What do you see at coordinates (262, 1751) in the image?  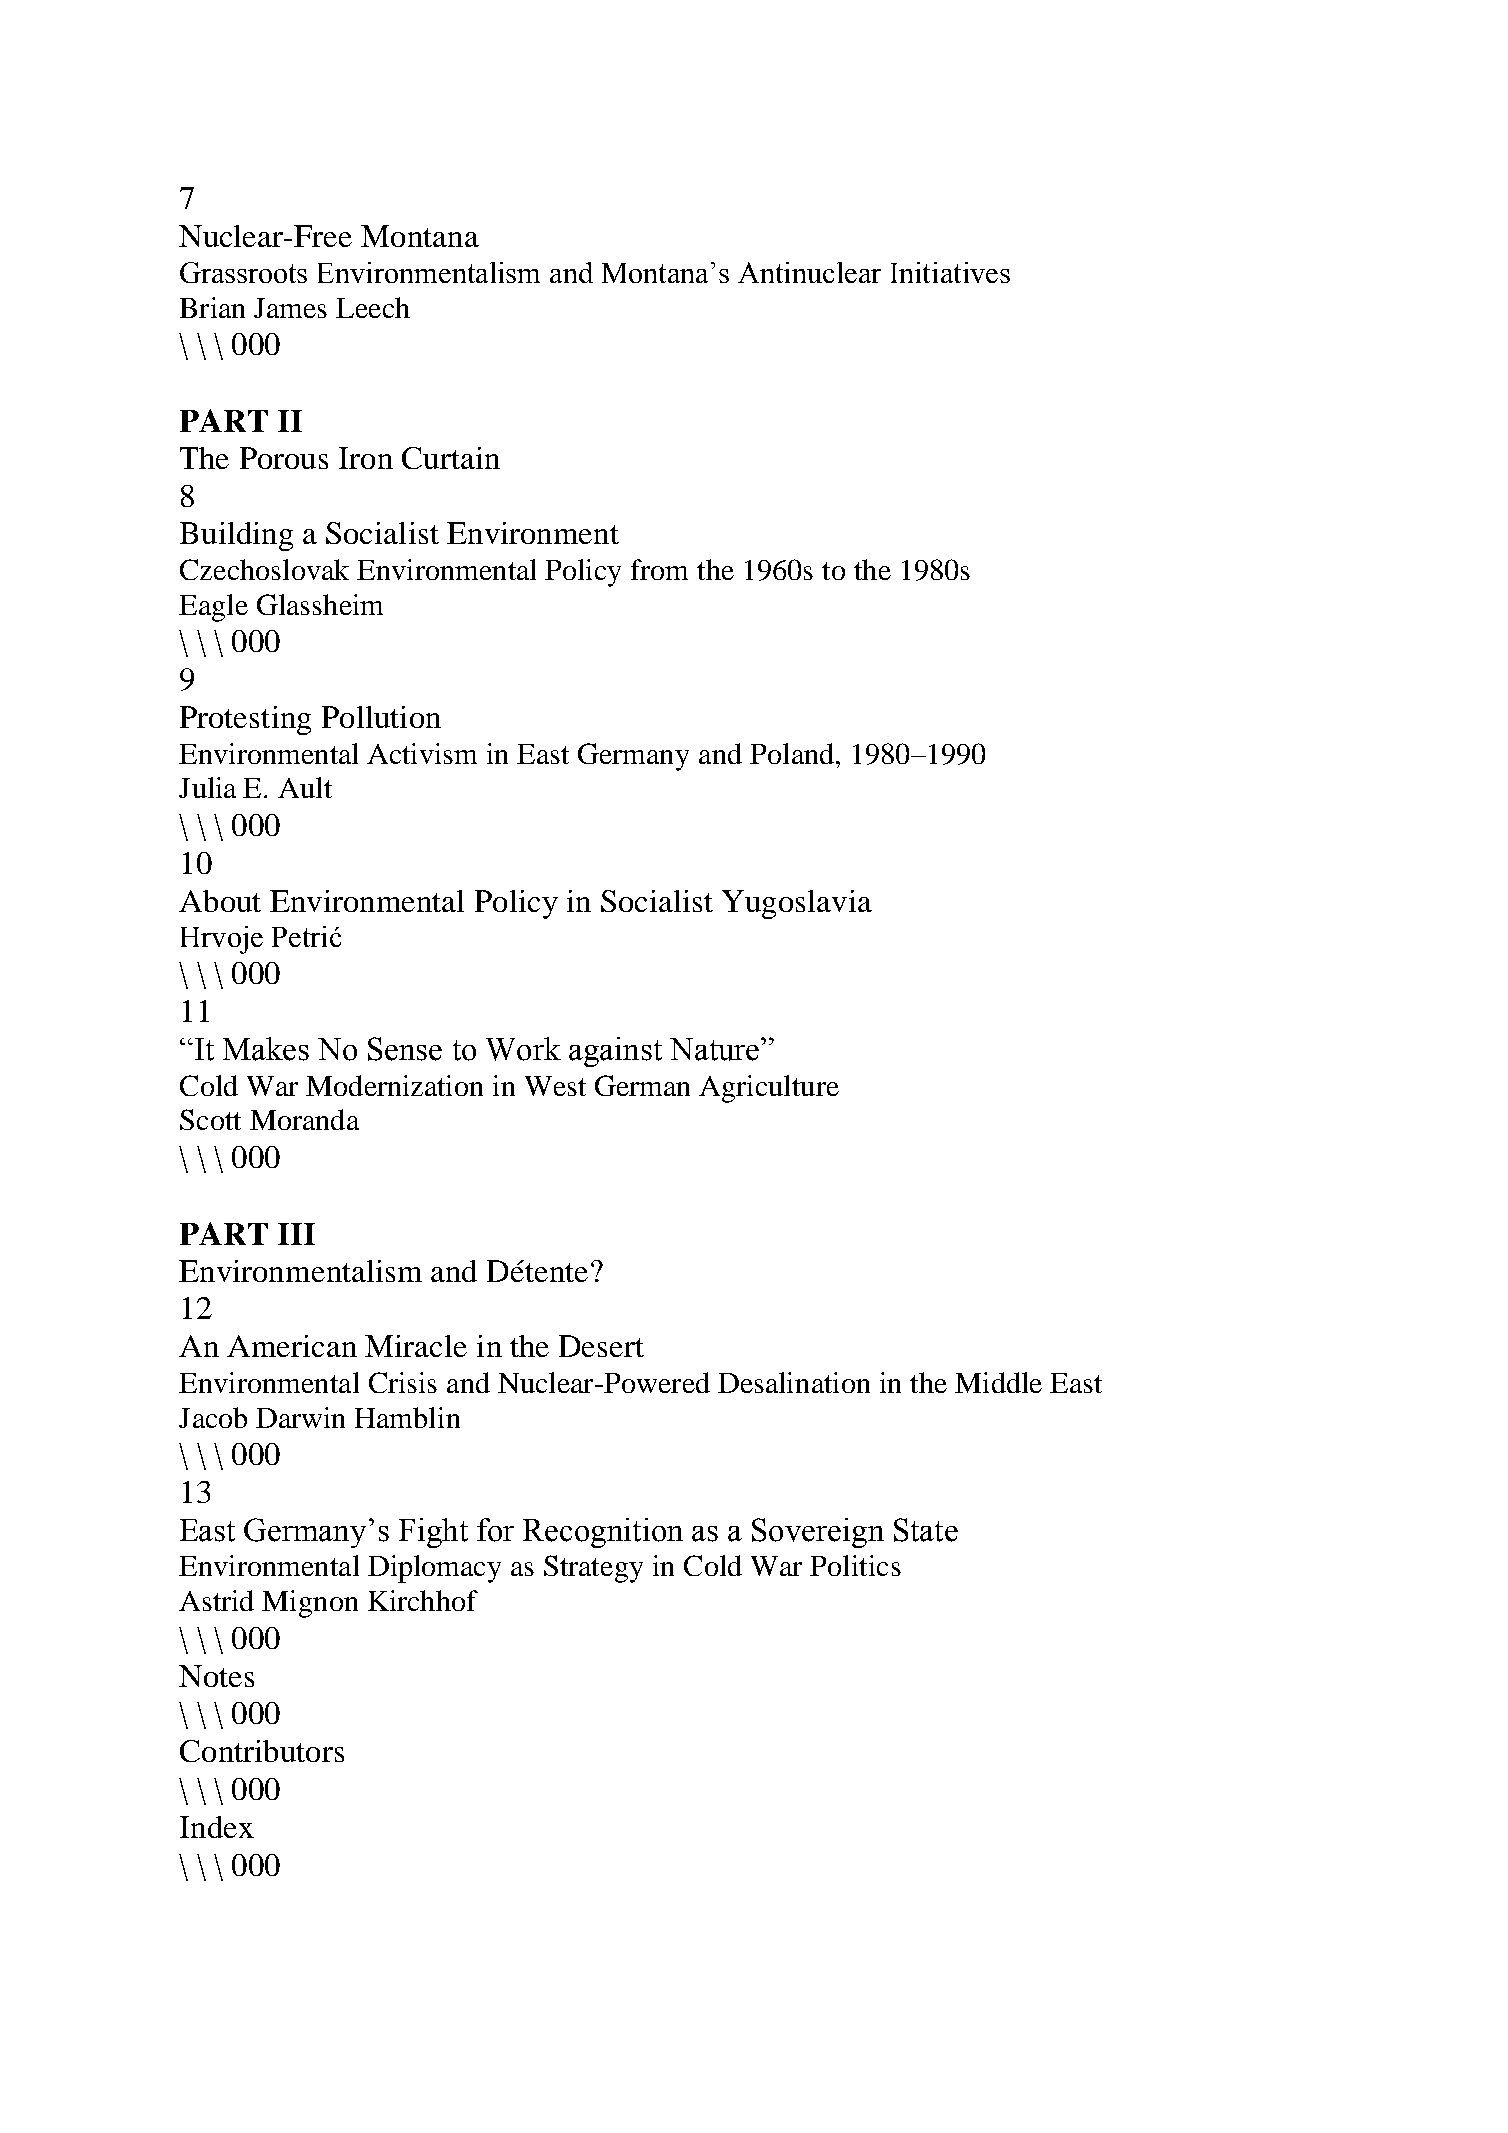 I see `Contributors` at bounding box center [262, 1751].
